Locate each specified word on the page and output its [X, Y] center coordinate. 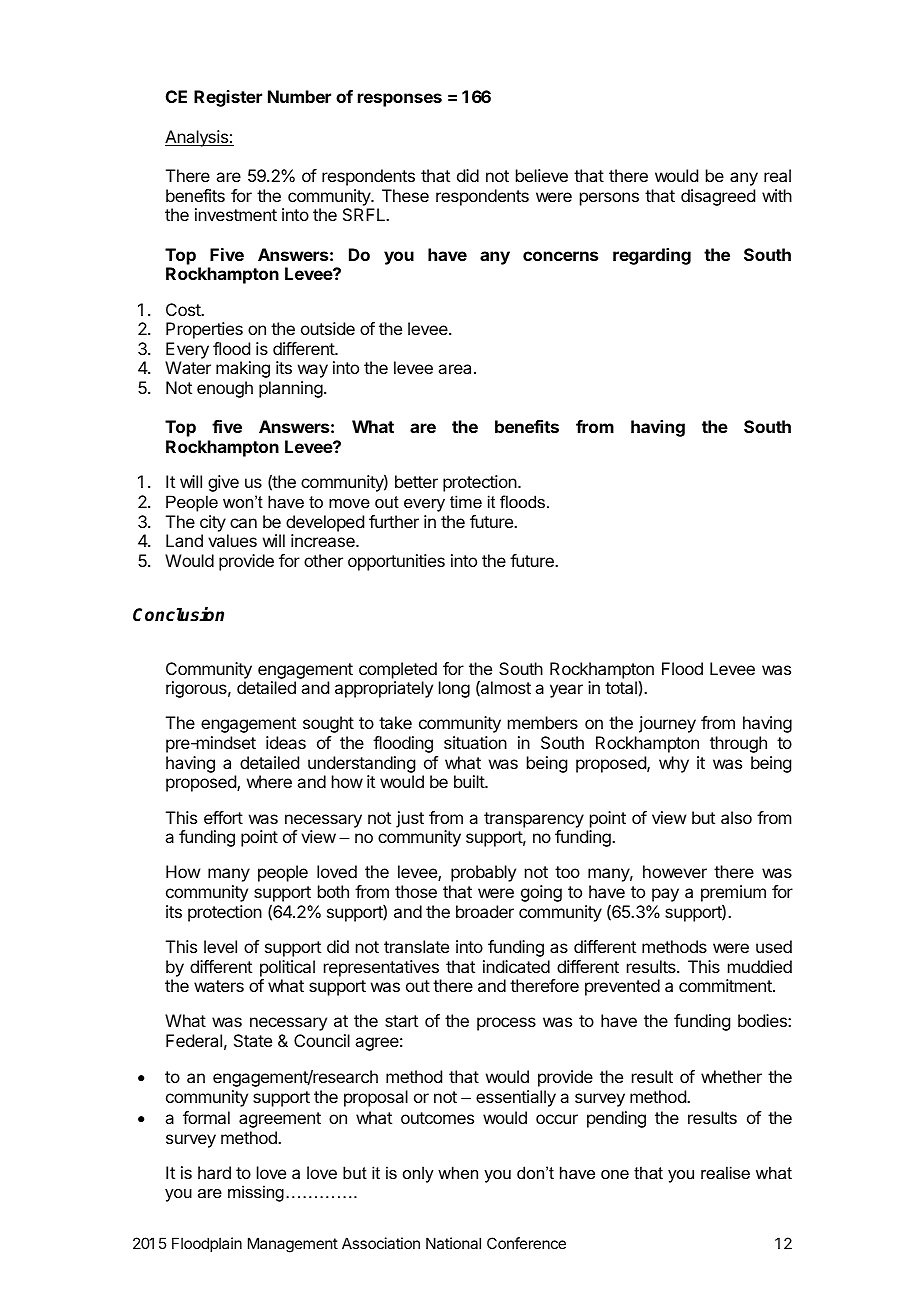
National [453, 1243]
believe [542, 175]
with [777, 195]
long [454, 689]
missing [256, 1193]
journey [667, 724]
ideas [286, 742]
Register [228, 98]
